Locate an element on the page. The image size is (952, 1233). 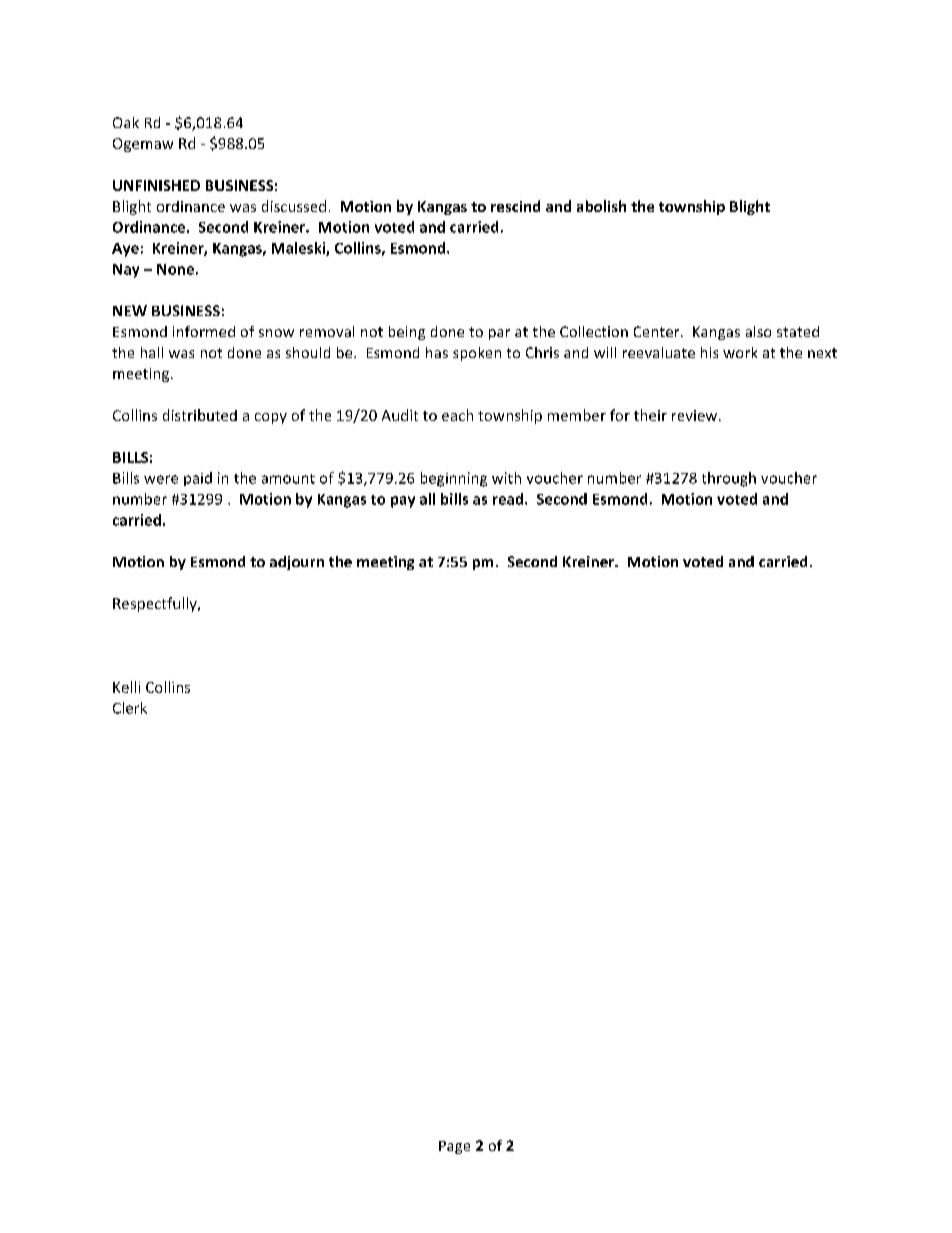
UNFINISHED is located at coordinates (156, 185).
